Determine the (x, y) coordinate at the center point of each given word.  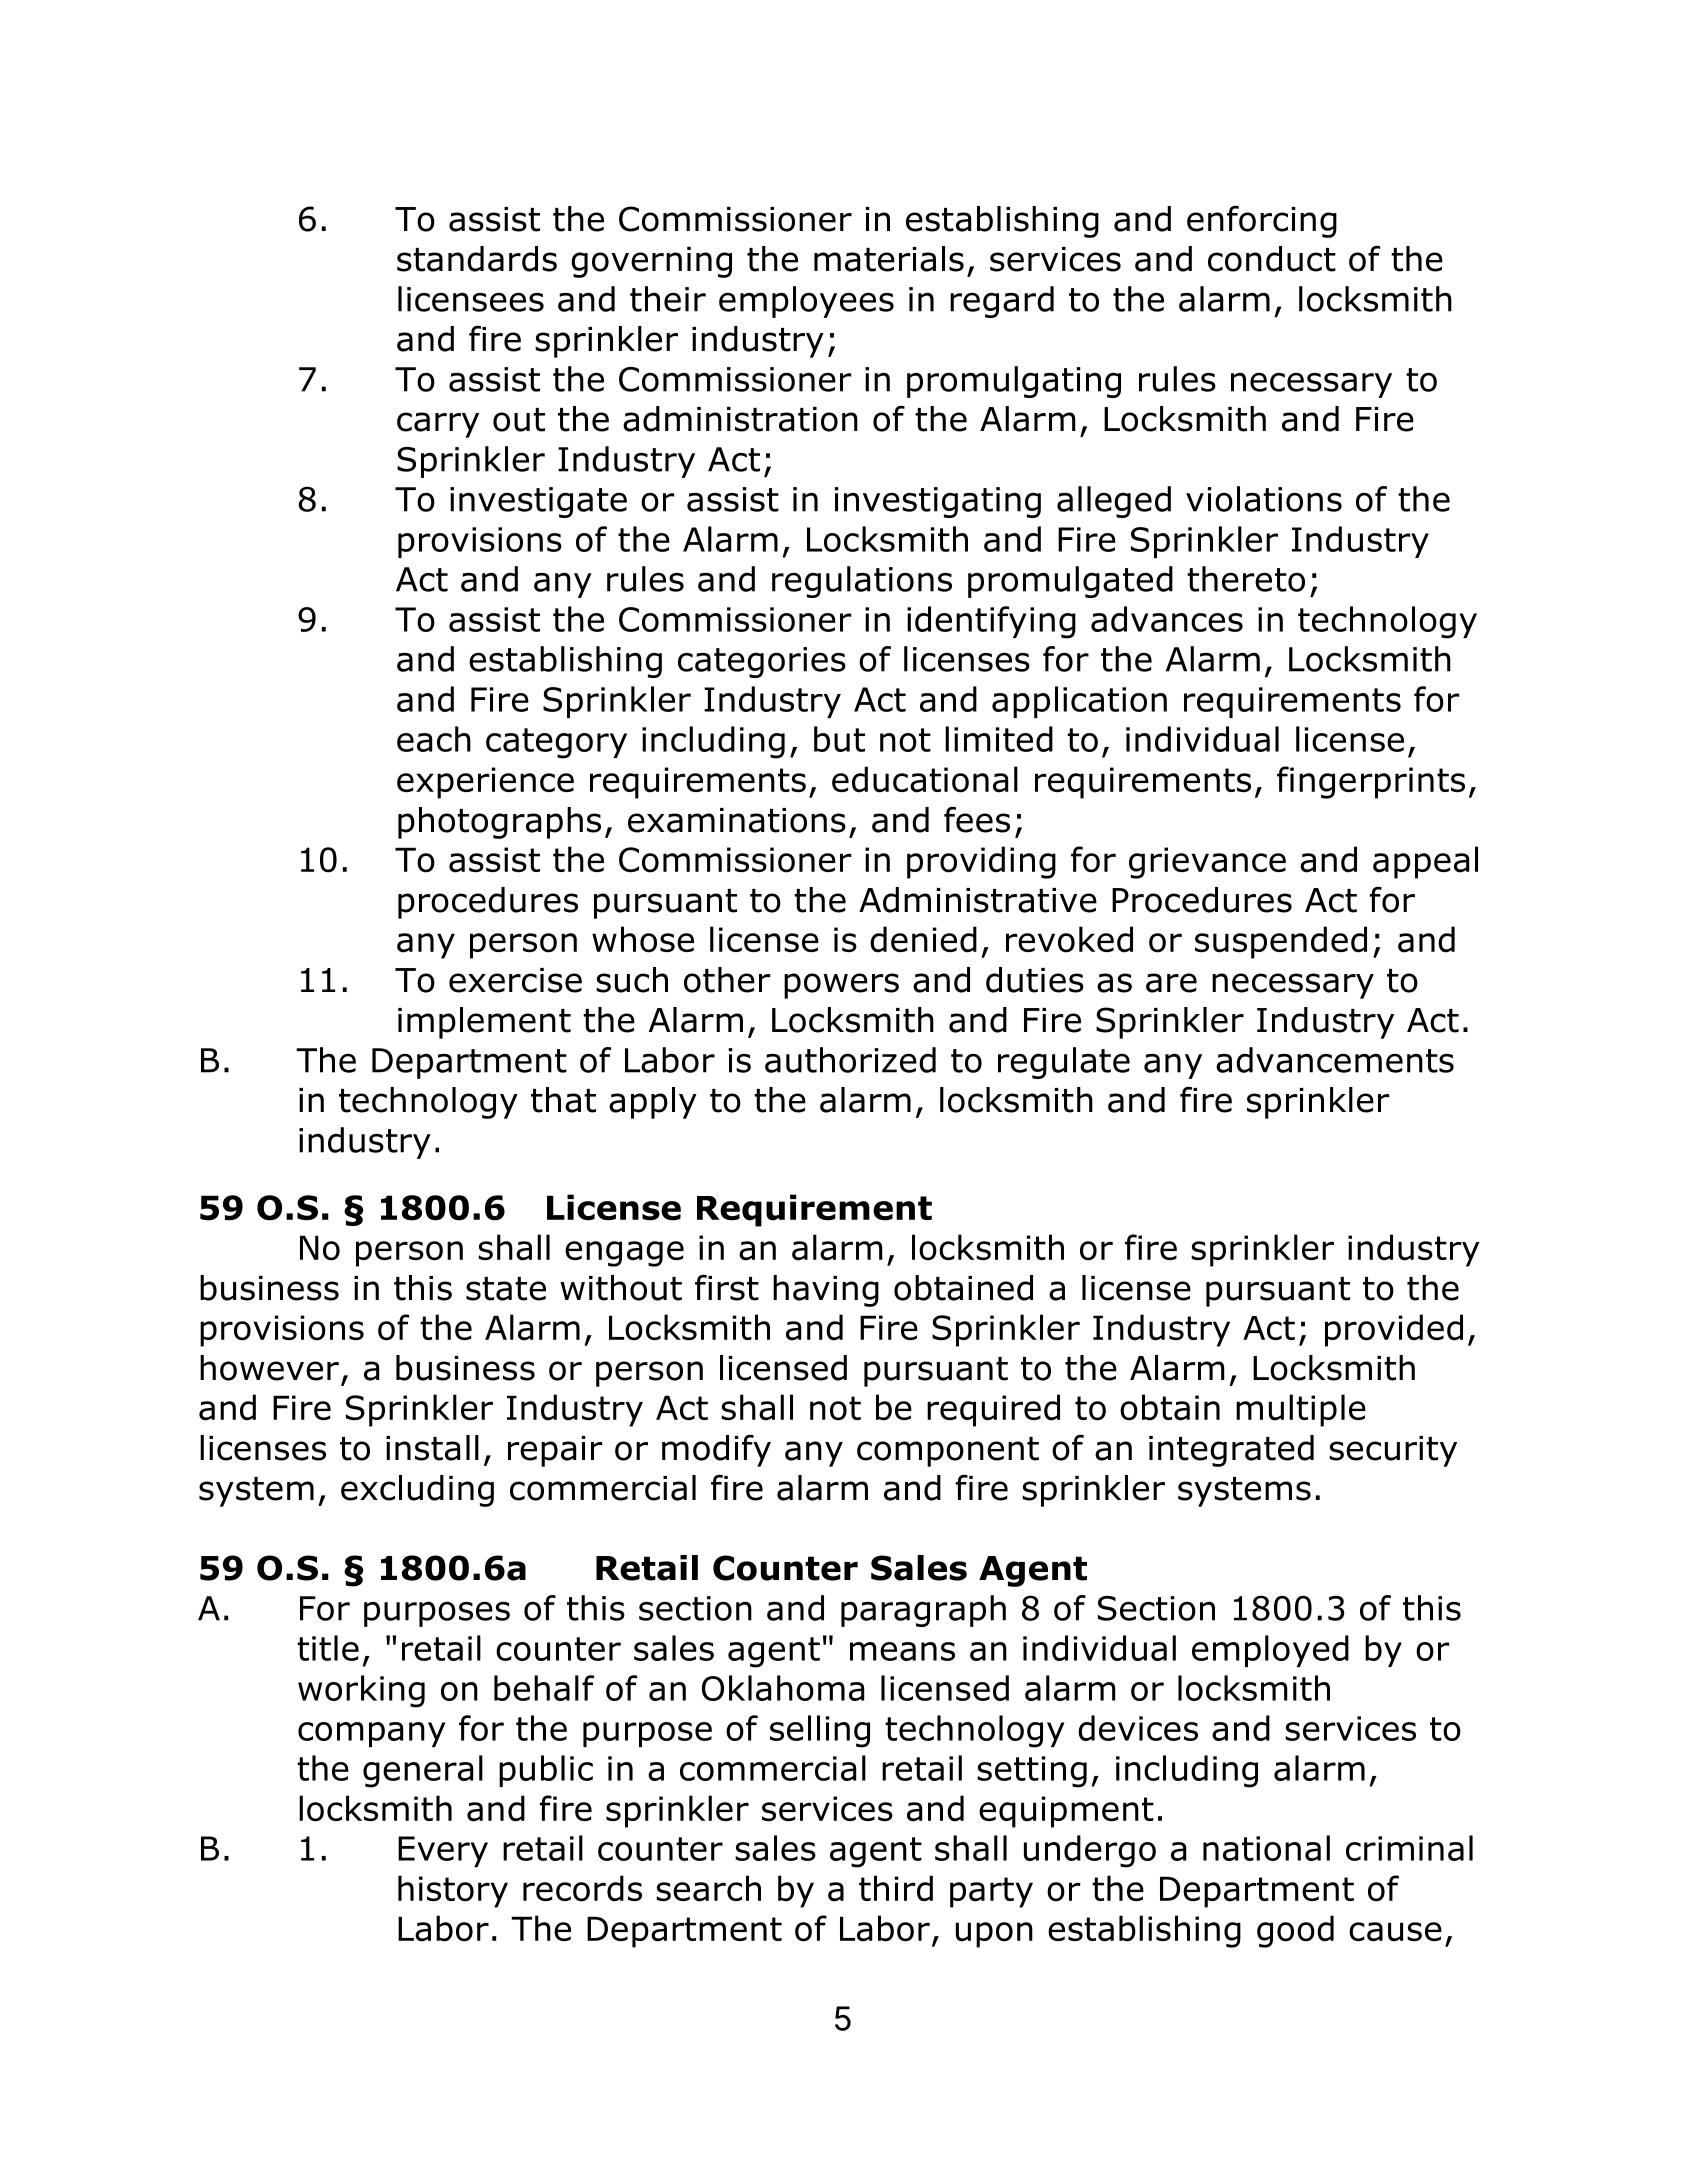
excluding (417, 1491)
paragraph (923, 1611)
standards (477, 259)
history (453, 1891)
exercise (515, 980)
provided (1394, 1330)
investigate (538, 502)
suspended (1281, 942)
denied (923, 939)
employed (1270, 1651)
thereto (1246, 579)
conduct (1272, 259)
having (826, 1291)
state (506, 1289)
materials (889, 259)
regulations (862, 582)
